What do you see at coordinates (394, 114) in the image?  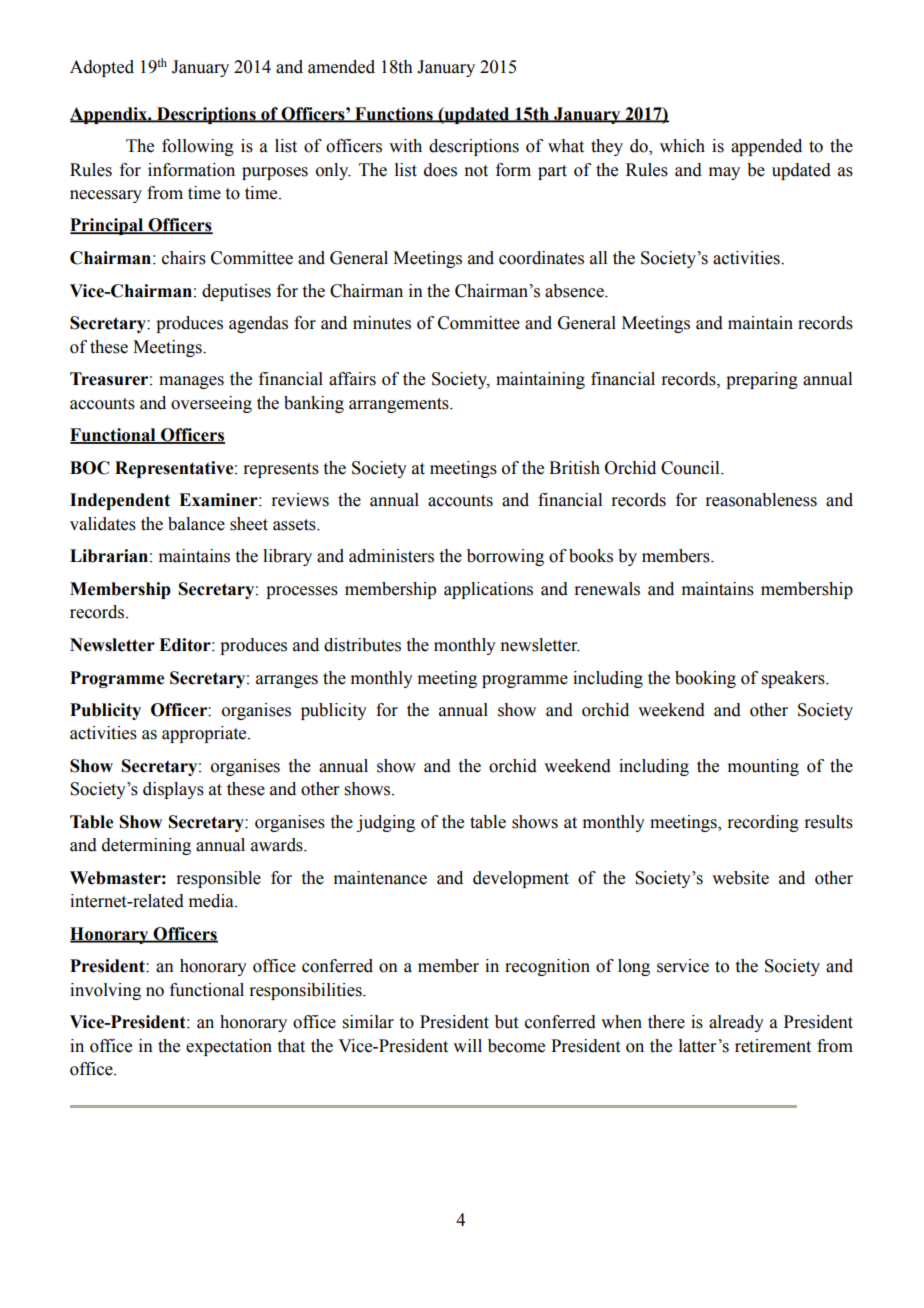 I see `Functions` at bounding box center [394, 114].
